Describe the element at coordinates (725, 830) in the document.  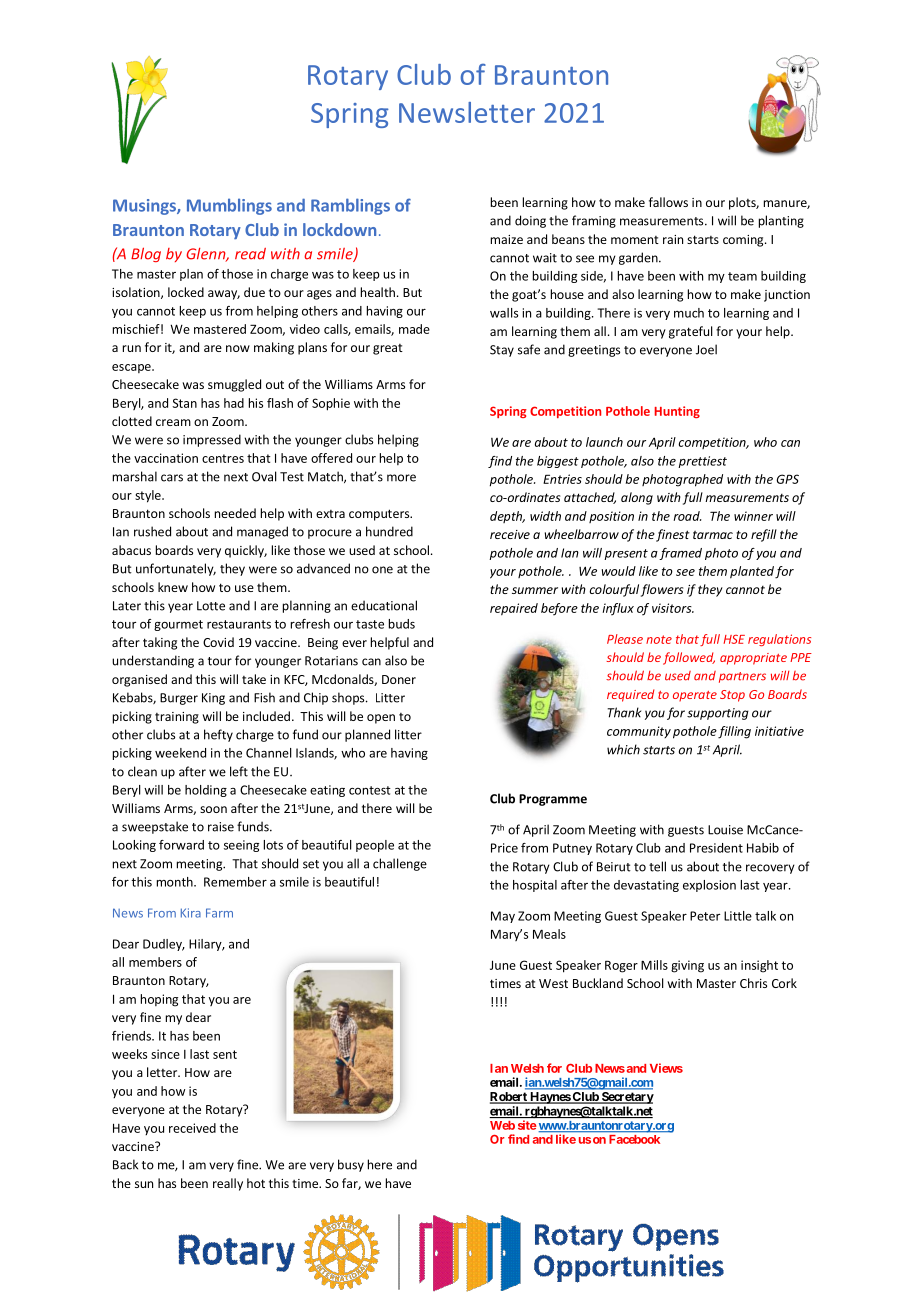
I see `Louise` at that location.
